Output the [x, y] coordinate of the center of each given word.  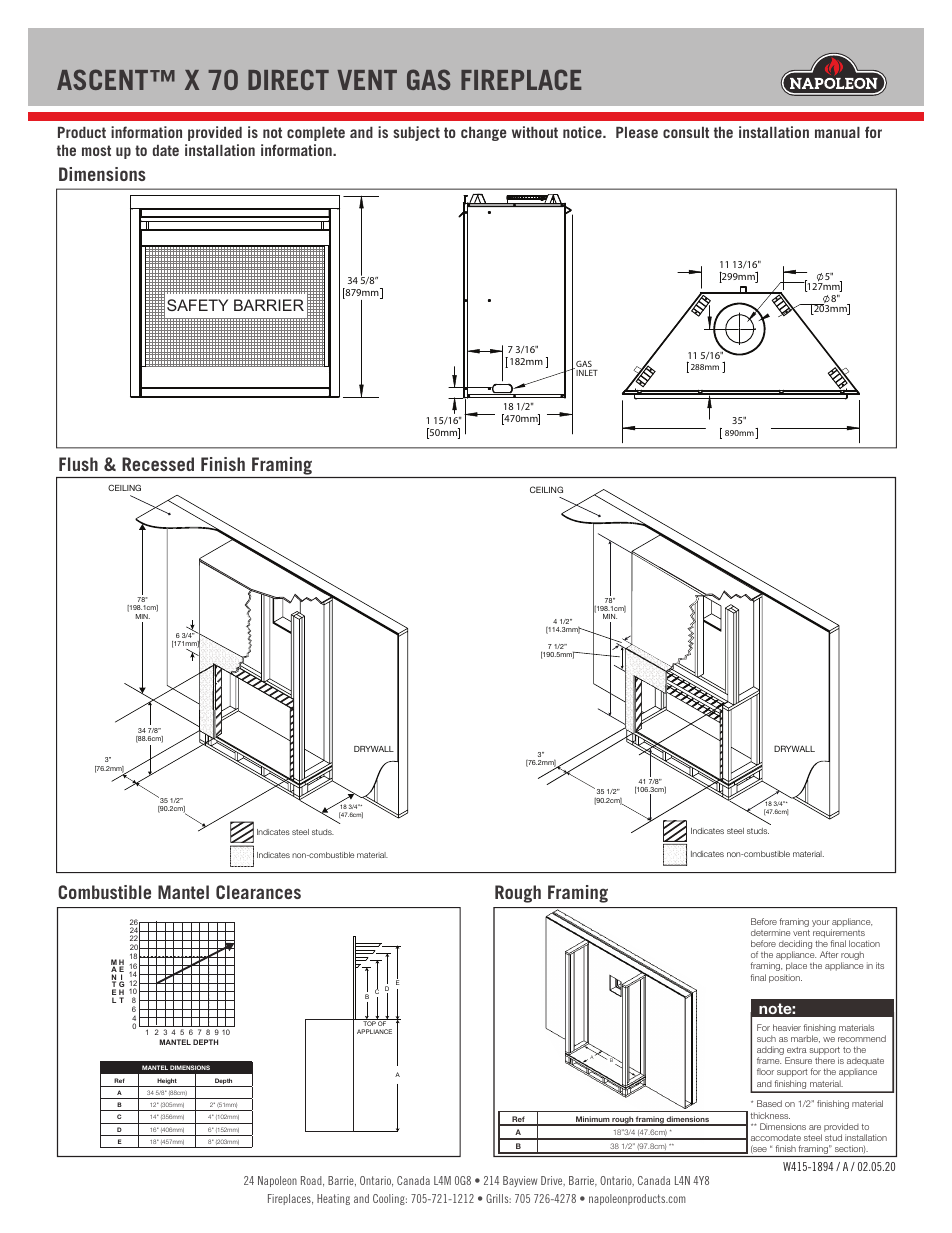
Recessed [158, 464]
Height [167, 1082]
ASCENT [104, 79]
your [821, 923]
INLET [586, 372]
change [484, 134]
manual [837, 132]
